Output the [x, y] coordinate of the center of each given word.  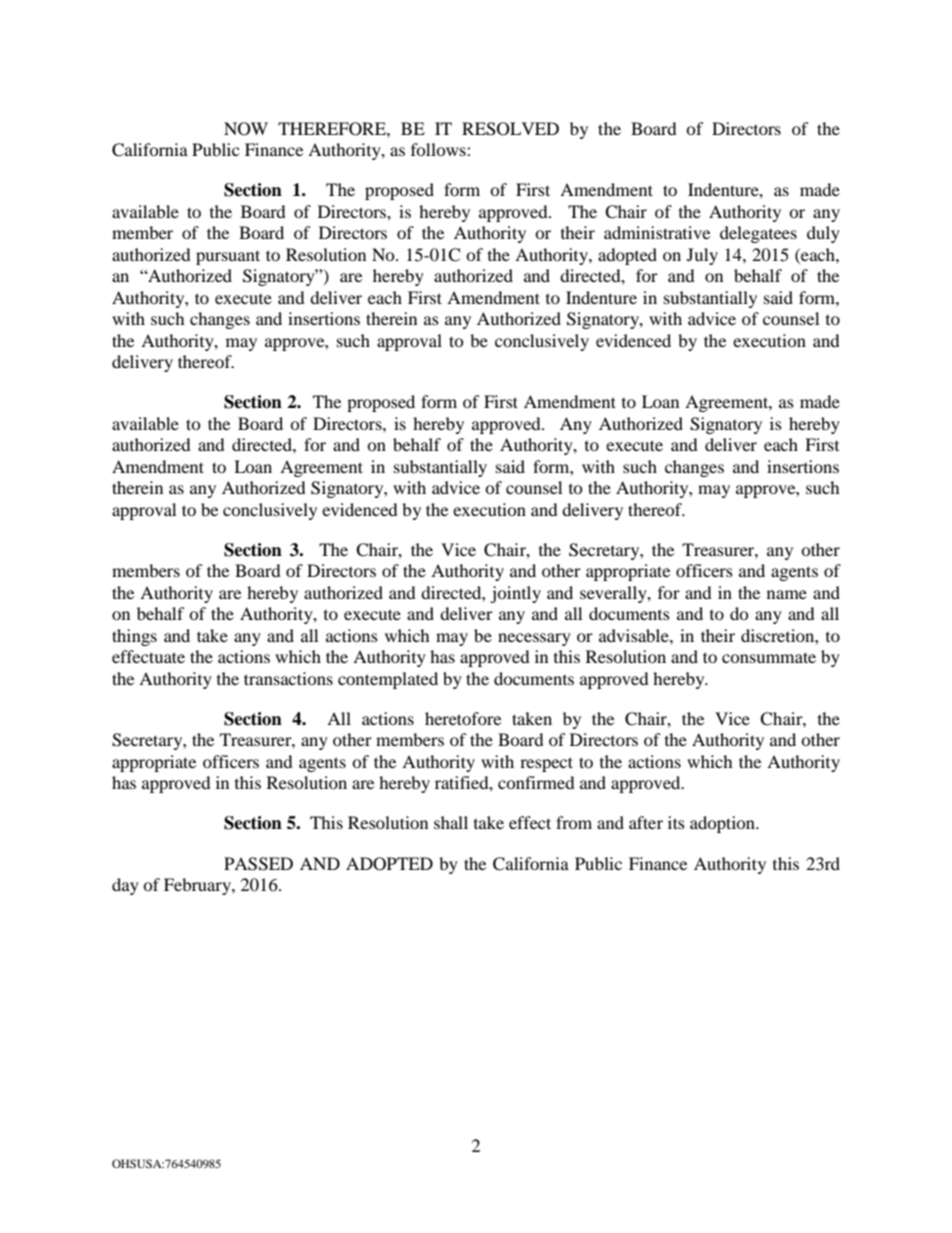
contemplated [388, 680]
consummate [769, 657]
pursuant [228, 257]
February [198, 886]
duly [823, 234]
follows [439, 149]
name [787, 594]
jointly [515, 594]
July [702, 256]
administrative [657, 232]
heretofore [463, 718]
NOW [246, 129]
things [134, 637]
